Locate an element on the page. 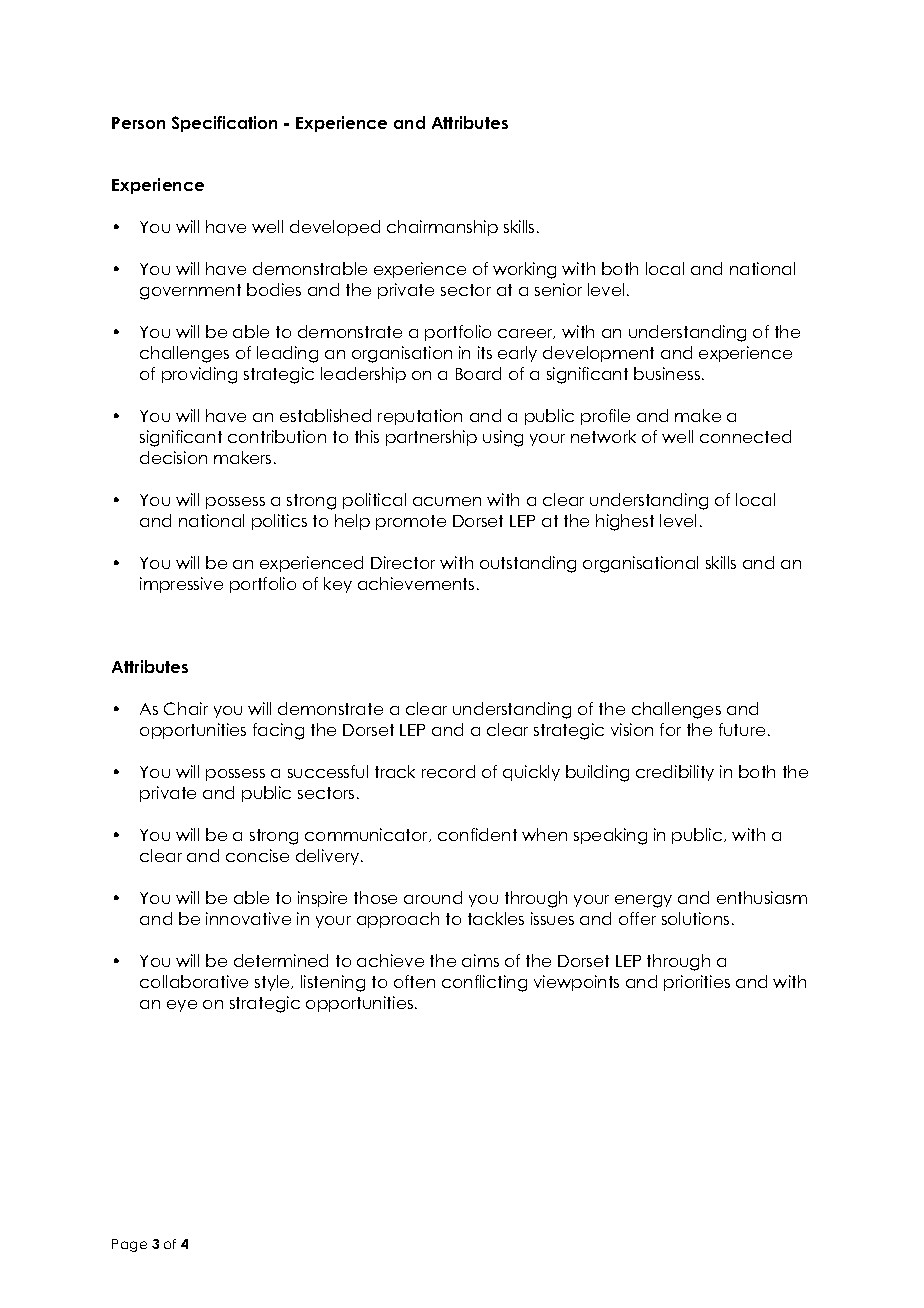 Image resolution: width=924 pixels, height=1308 pixels. Page is located at coordinates (129, 1245).
